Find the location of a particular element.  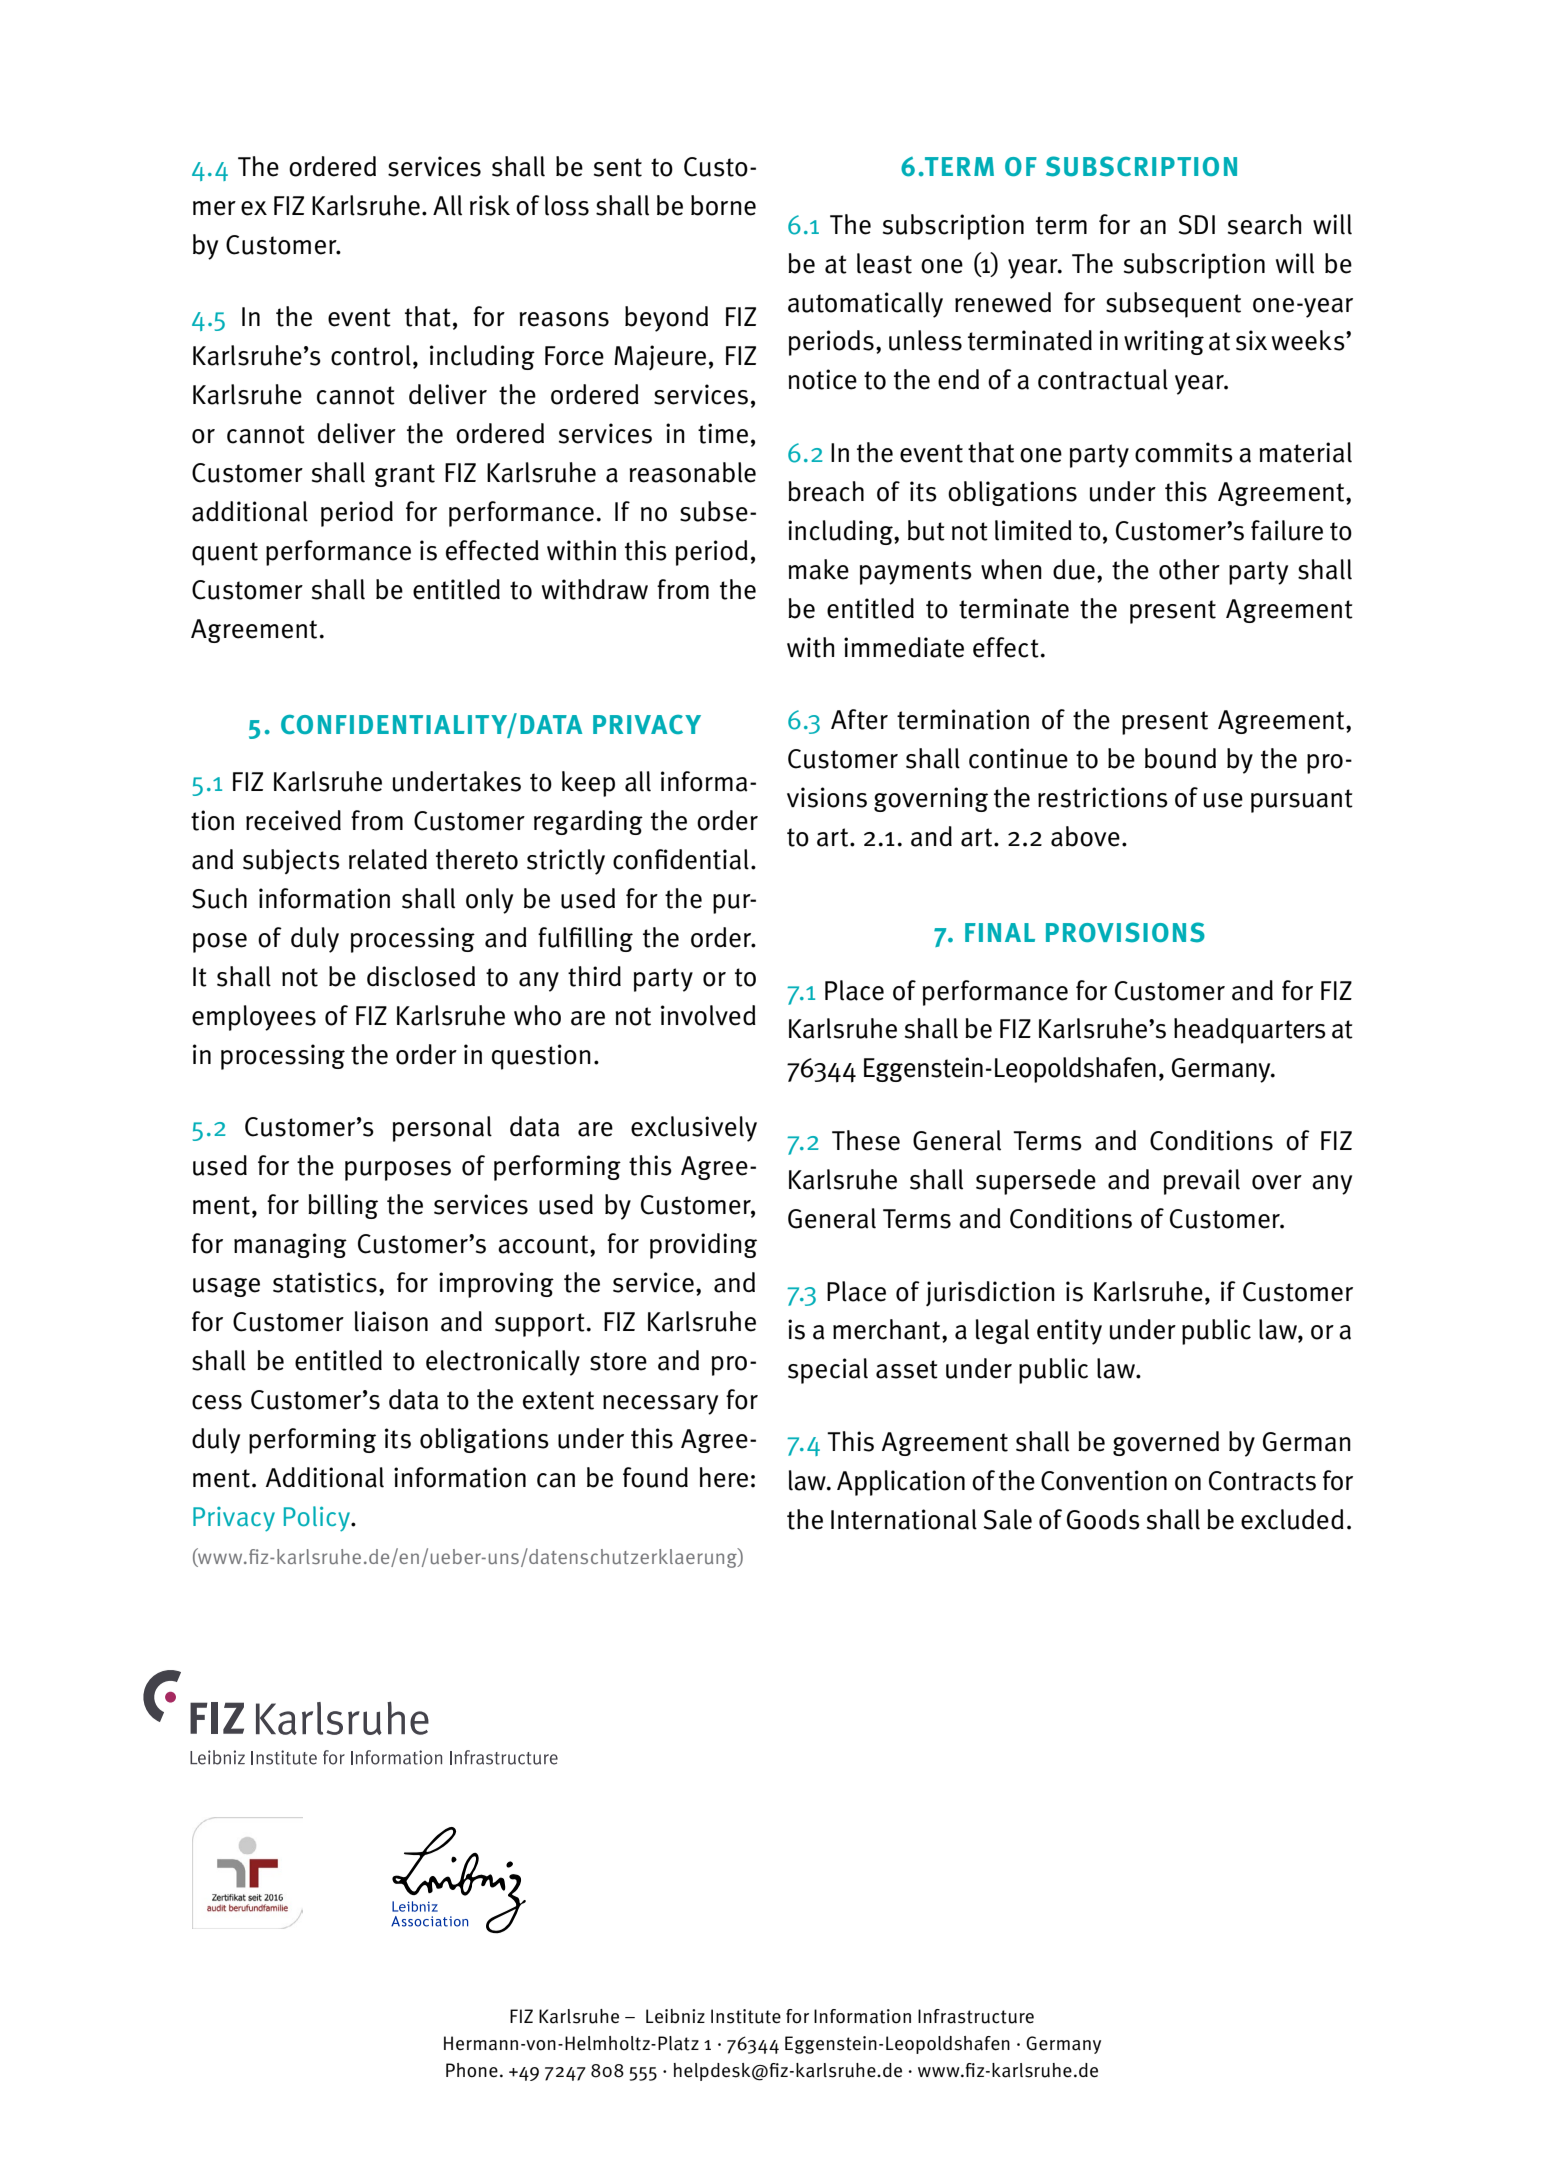

control is located at coordinates (371, 355).
